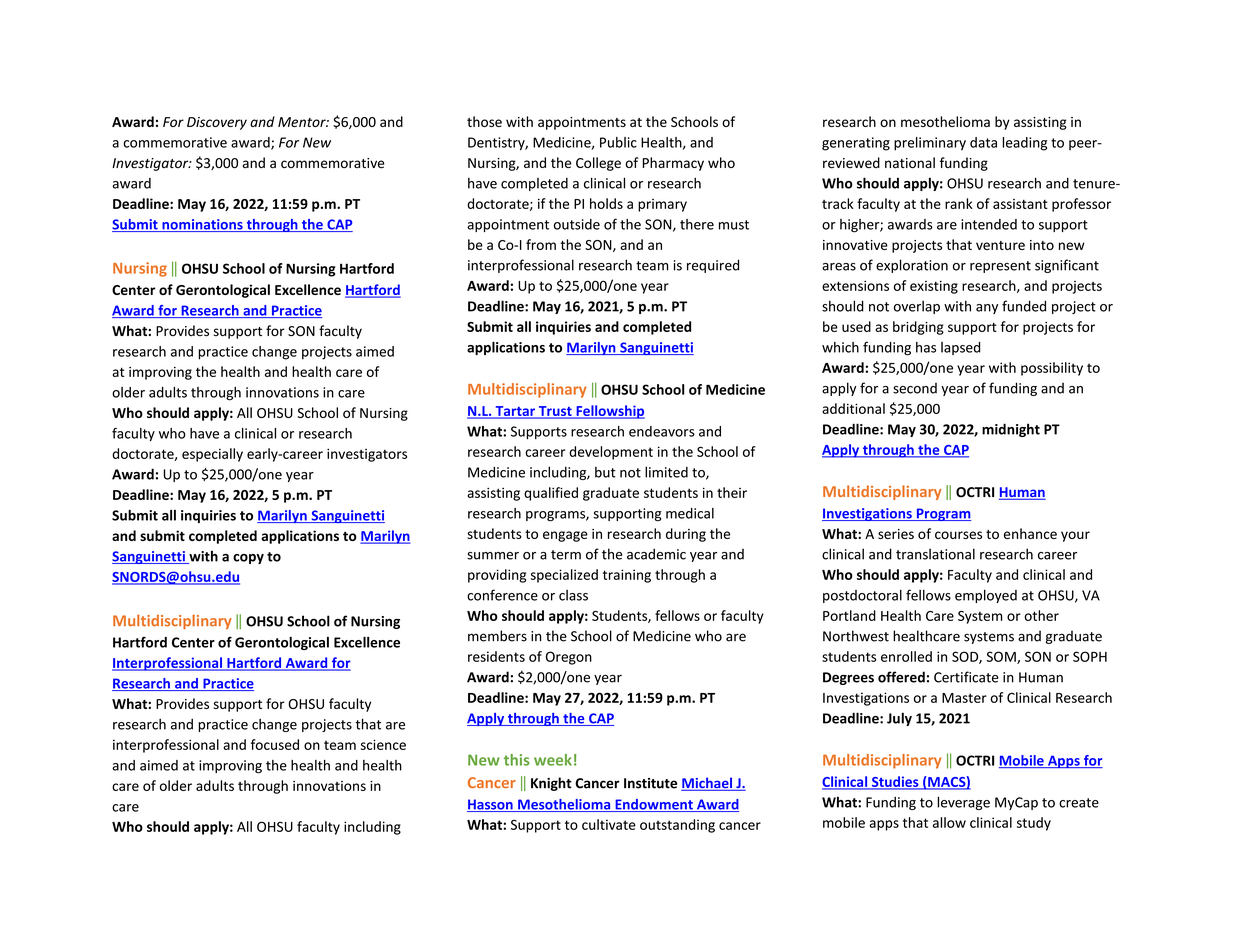  Describe the element at coordinates (654, 805) in the image. I see `Endowment` at that location.
